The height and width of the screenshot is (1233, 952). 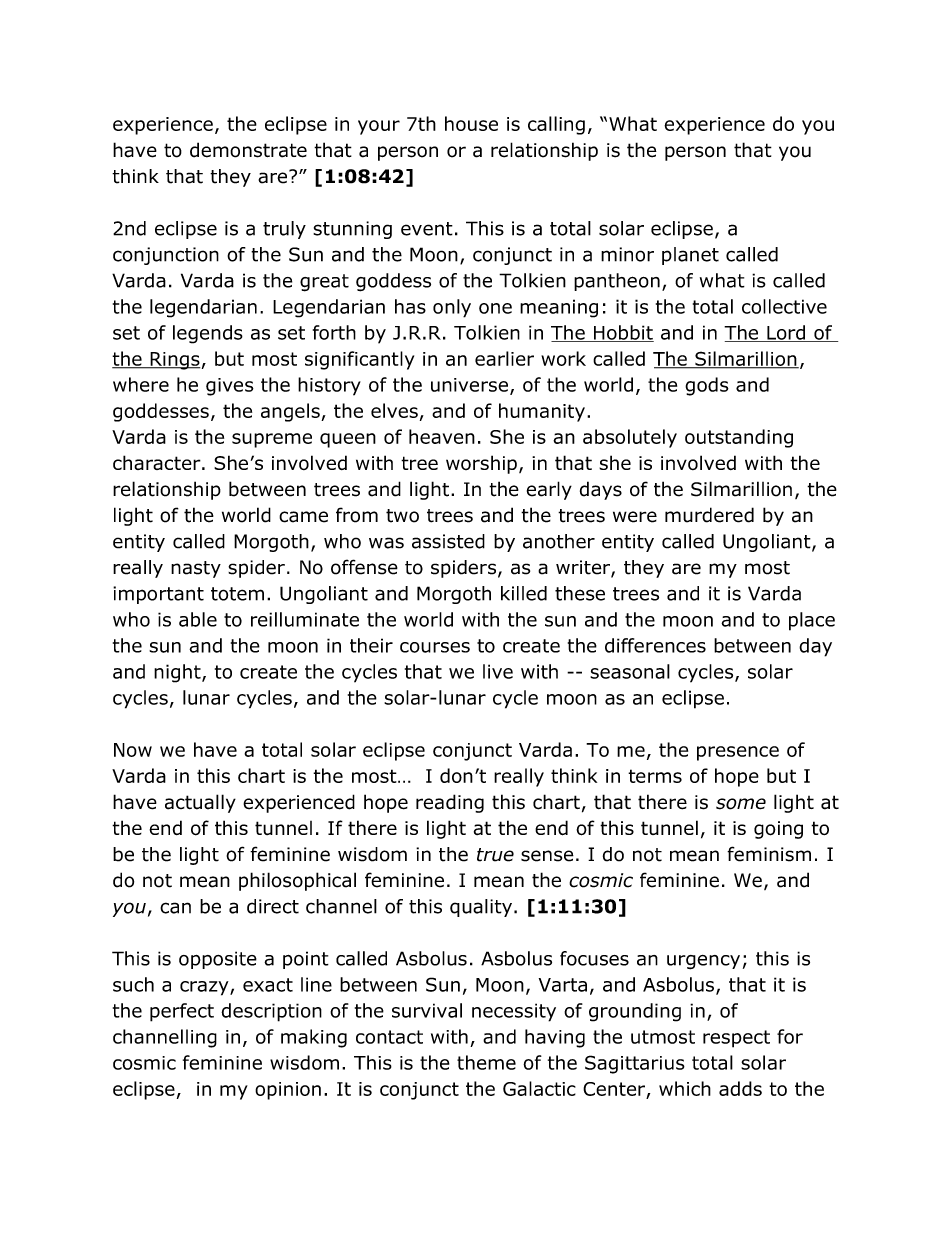 I want to click on outstanding, so click(x=739, y=438).
